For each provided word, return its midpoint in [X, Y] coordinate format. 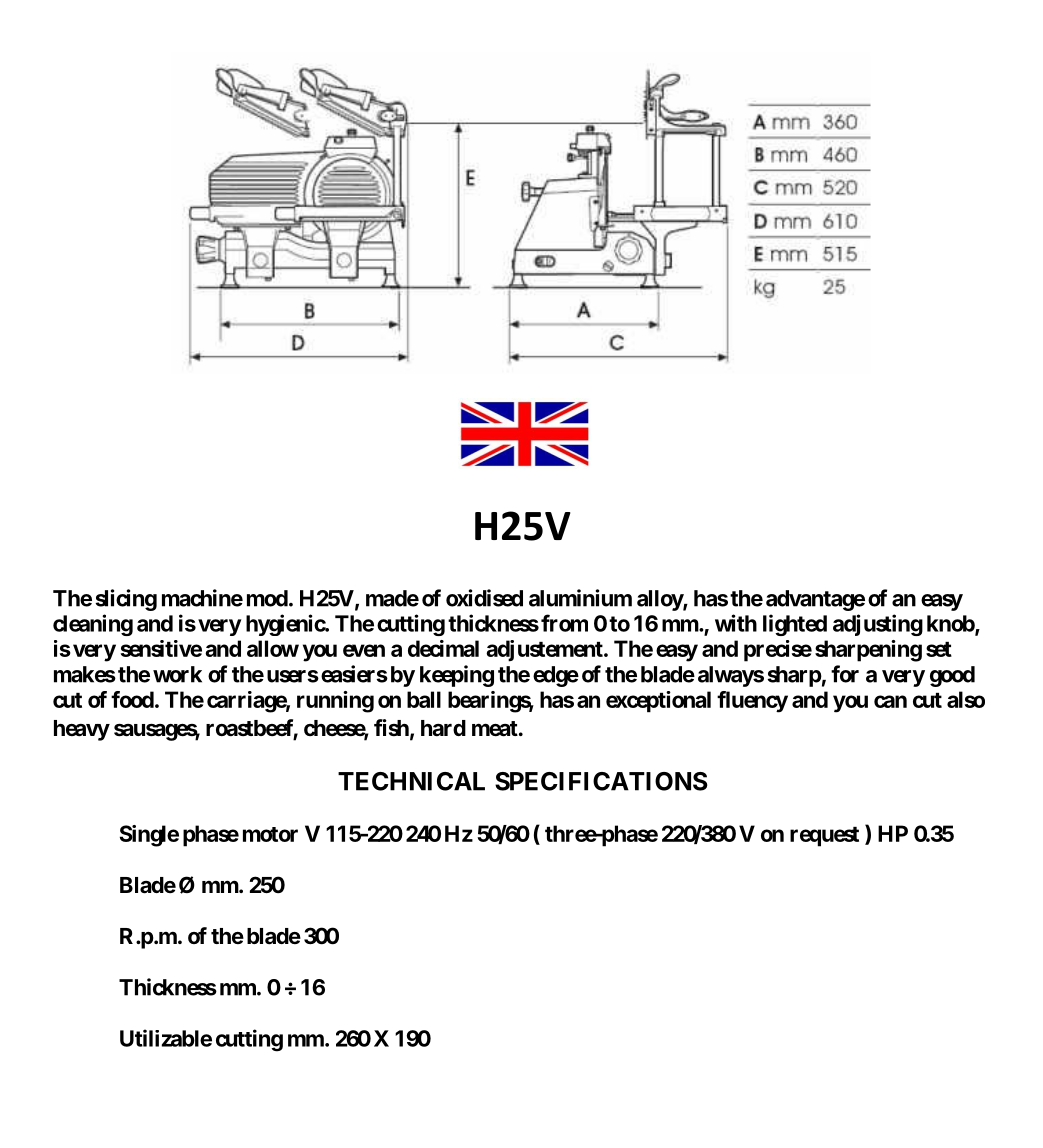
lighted [795, 625]
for [845, 674]
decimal [443, 648]
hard [443, 728]
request [824, 837]
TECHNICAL [411, 781]
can [890, 701]
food [132, 699]
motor [270, 834]
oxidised [484, 598]
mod [267, 598]
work [177, 674]
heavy [82, 730]
